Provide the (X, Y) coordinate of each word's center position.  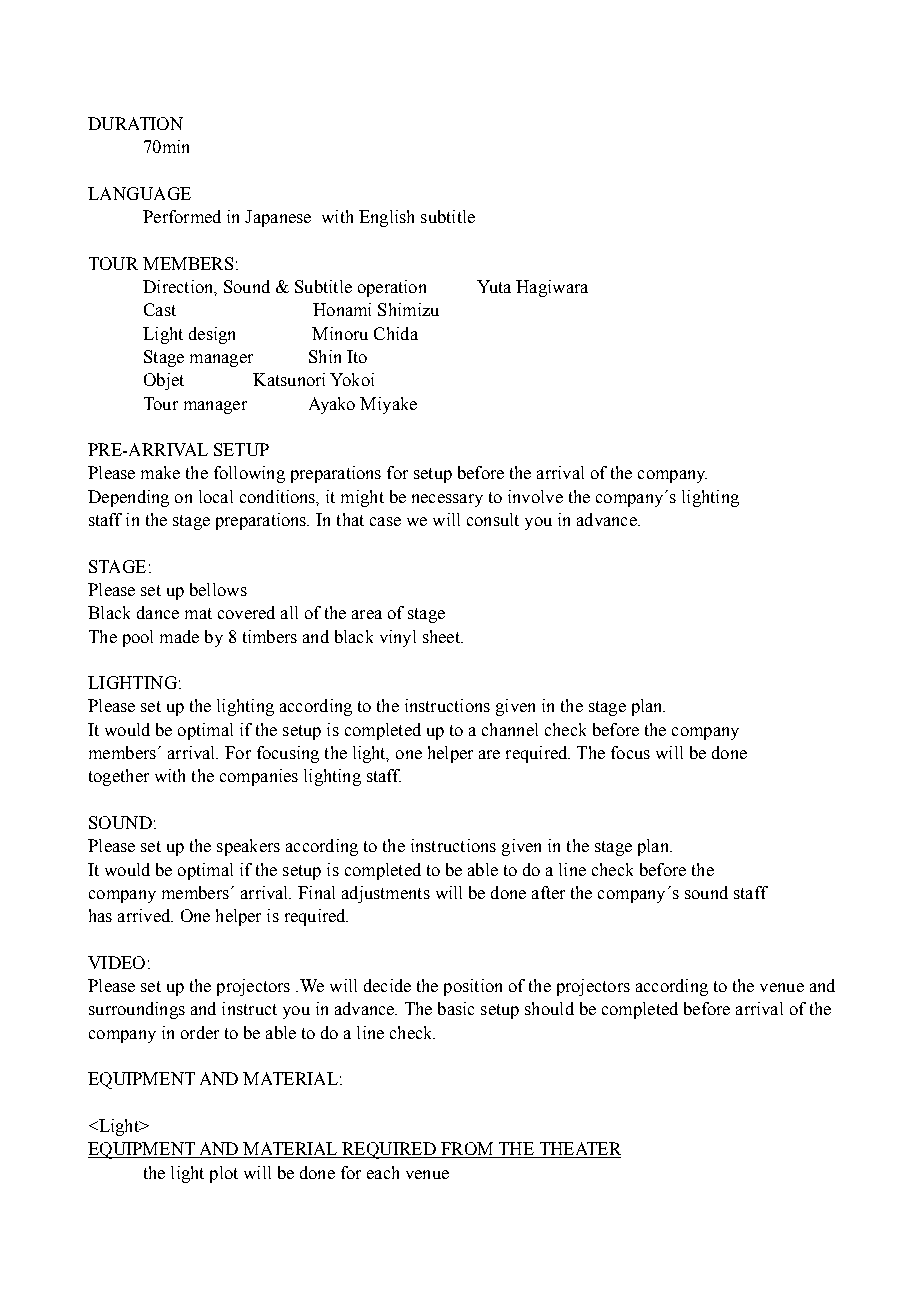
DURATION (135, 123)
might (362, 498)
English (386, 218)
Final (316, 892)
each (383, 1172)
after (548, 892)
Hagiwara (552, 288)
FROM (467, 1150)
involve (535, 496)
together (119, 777)
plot (224, 1174)
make (160, 472)
